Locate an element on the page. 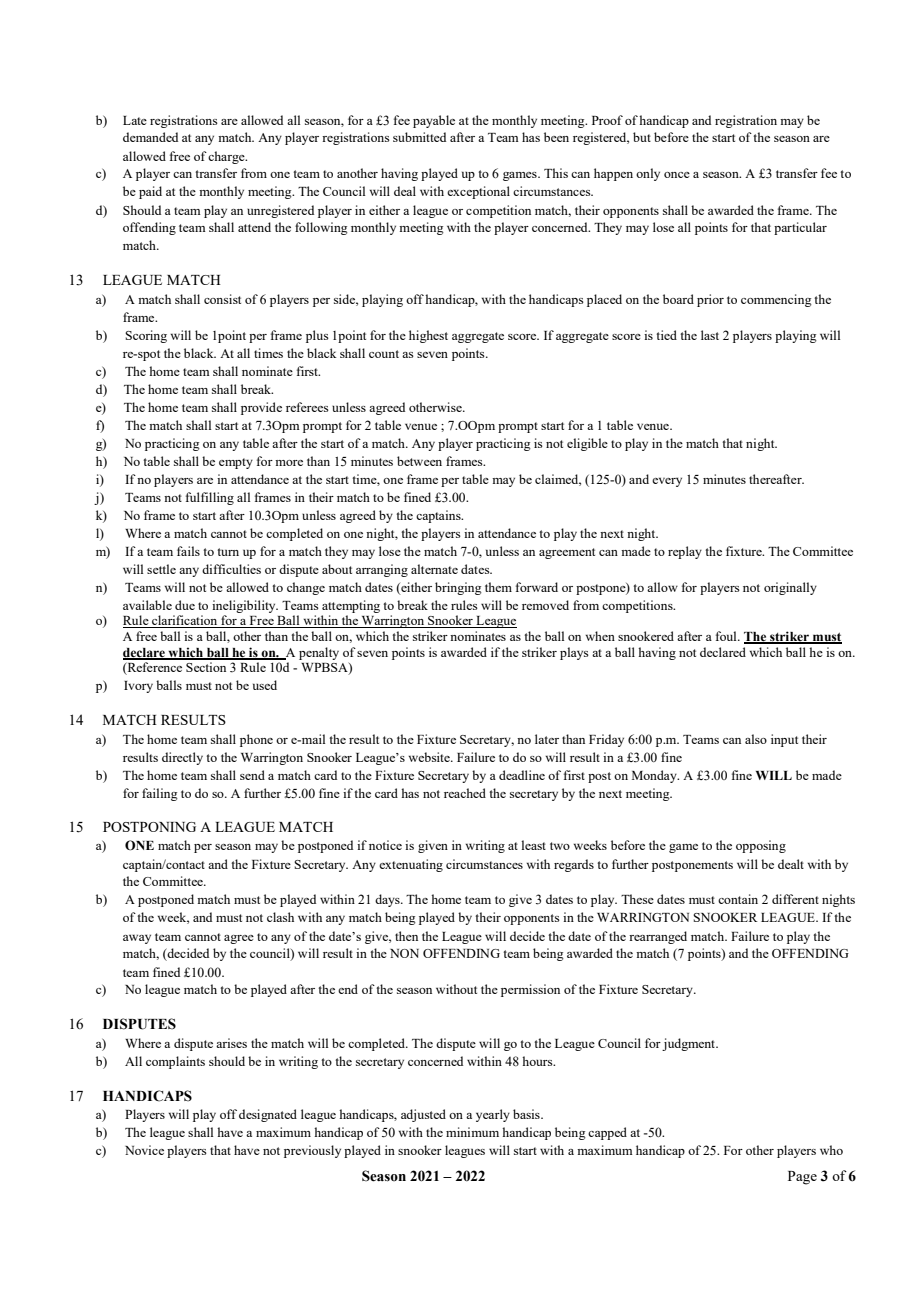 This document has width=924, height=1308. designated is located at coordinates (268, 1115).
